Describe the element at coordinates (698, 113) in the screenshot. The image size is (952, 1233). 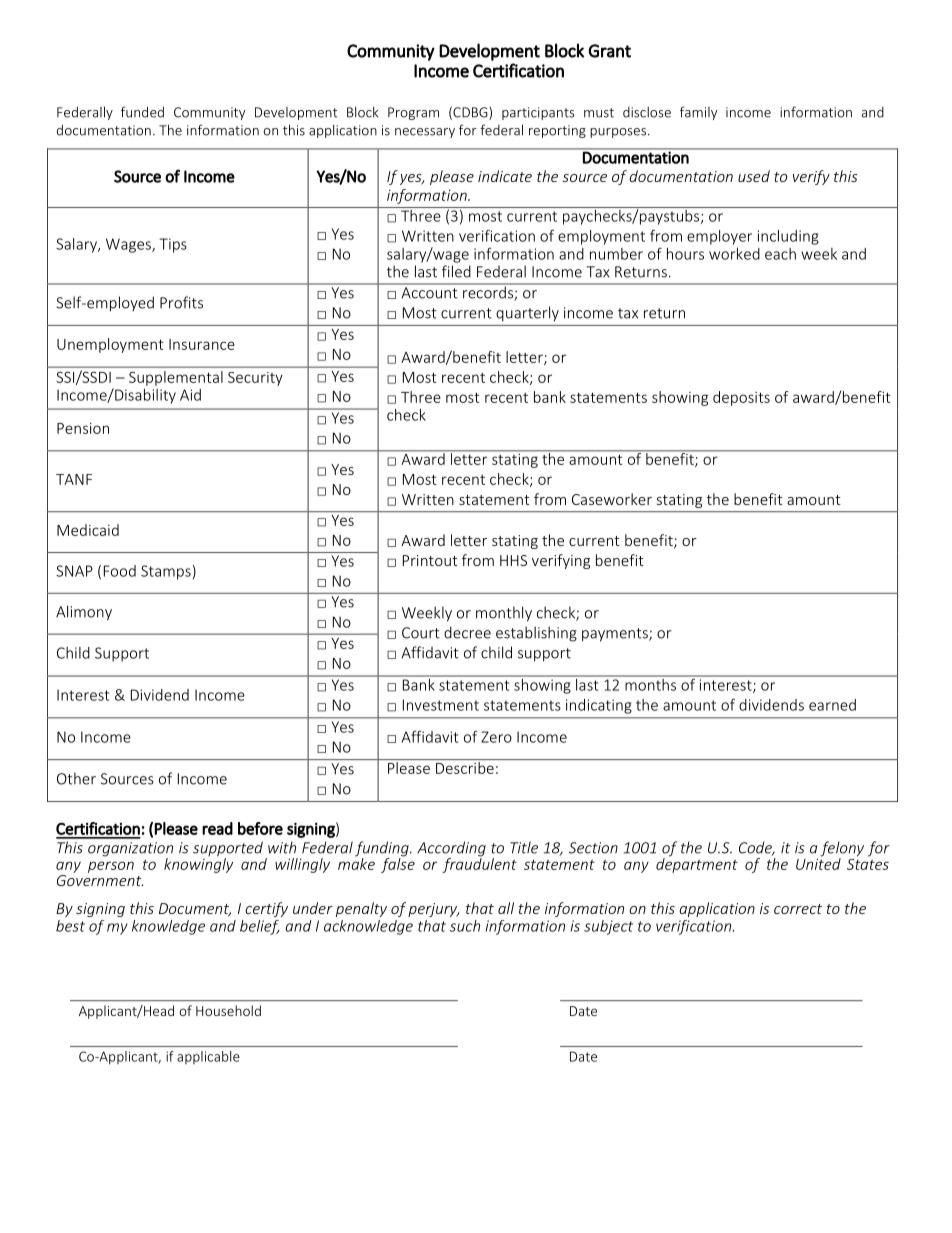
I see `family` at that location.
